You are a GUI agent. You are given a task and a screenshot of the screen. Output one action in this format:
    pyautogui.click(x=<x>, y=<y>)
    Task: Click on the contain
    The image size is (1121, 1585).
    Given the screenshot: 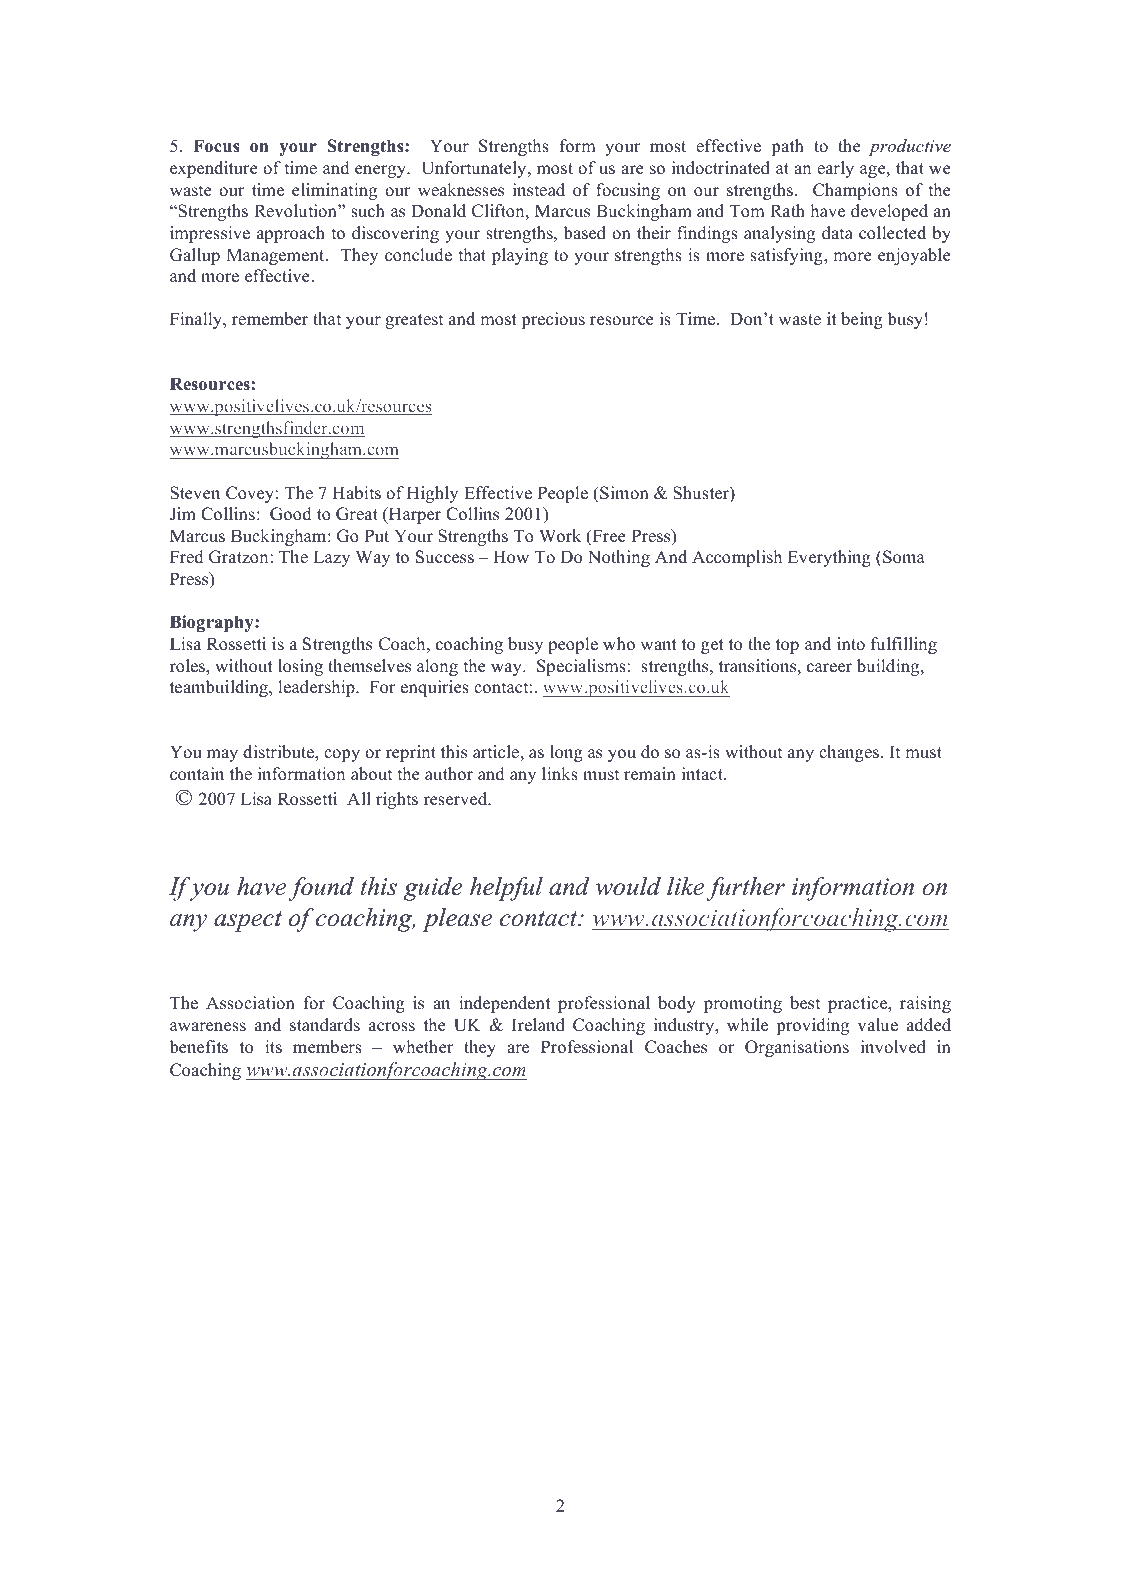 What is the action you would take?
    pyautogui.click(x=197, y=774)
